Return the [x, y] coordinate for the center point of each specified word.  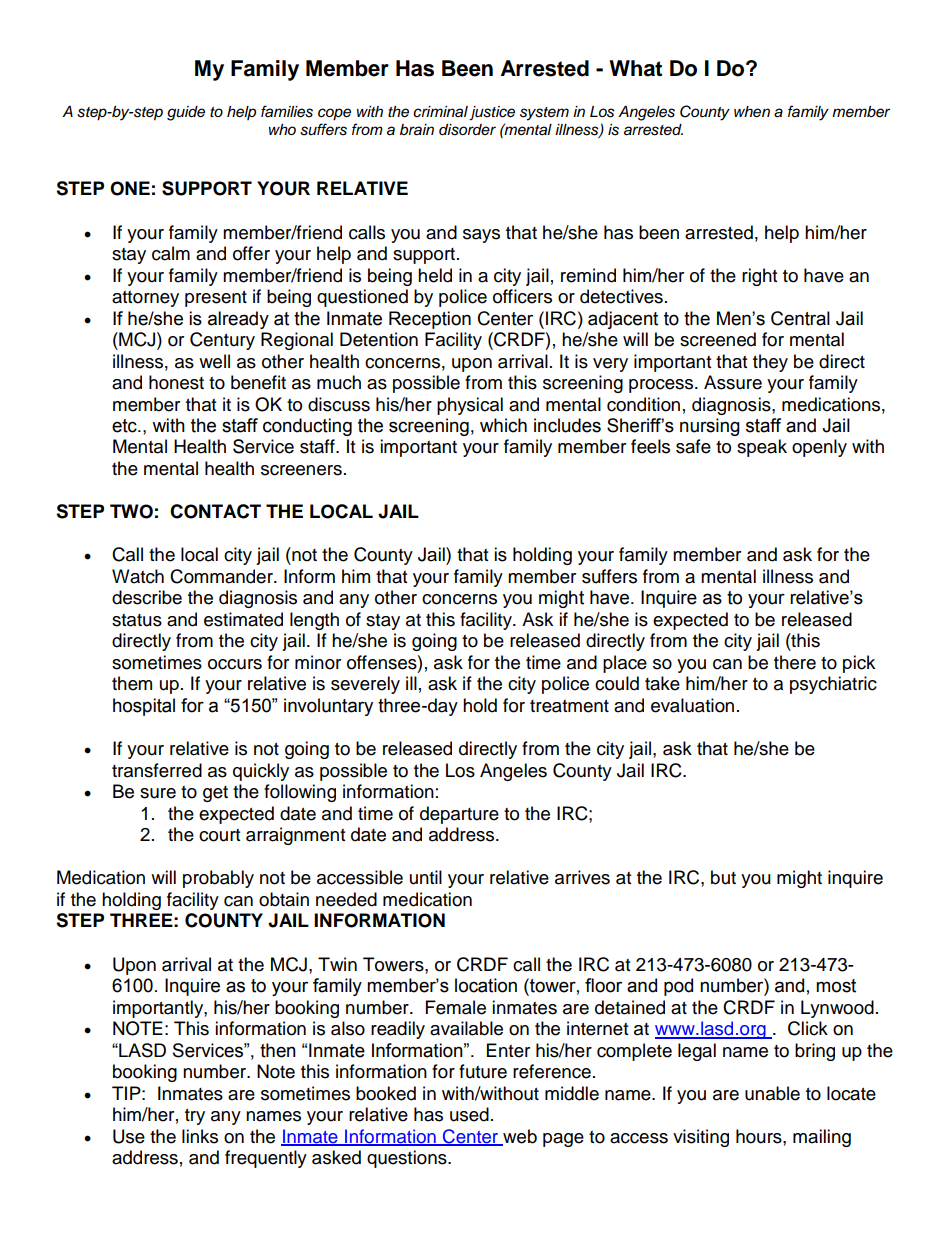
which [503, 425]
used [469, 1114]
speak [762, 448]
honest [176, 382]
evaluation [692, 705]
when [752, 112]
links [200, 1136]
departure [459, 815]
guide [186, 113]
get [215, 794]
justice [492, 113]
